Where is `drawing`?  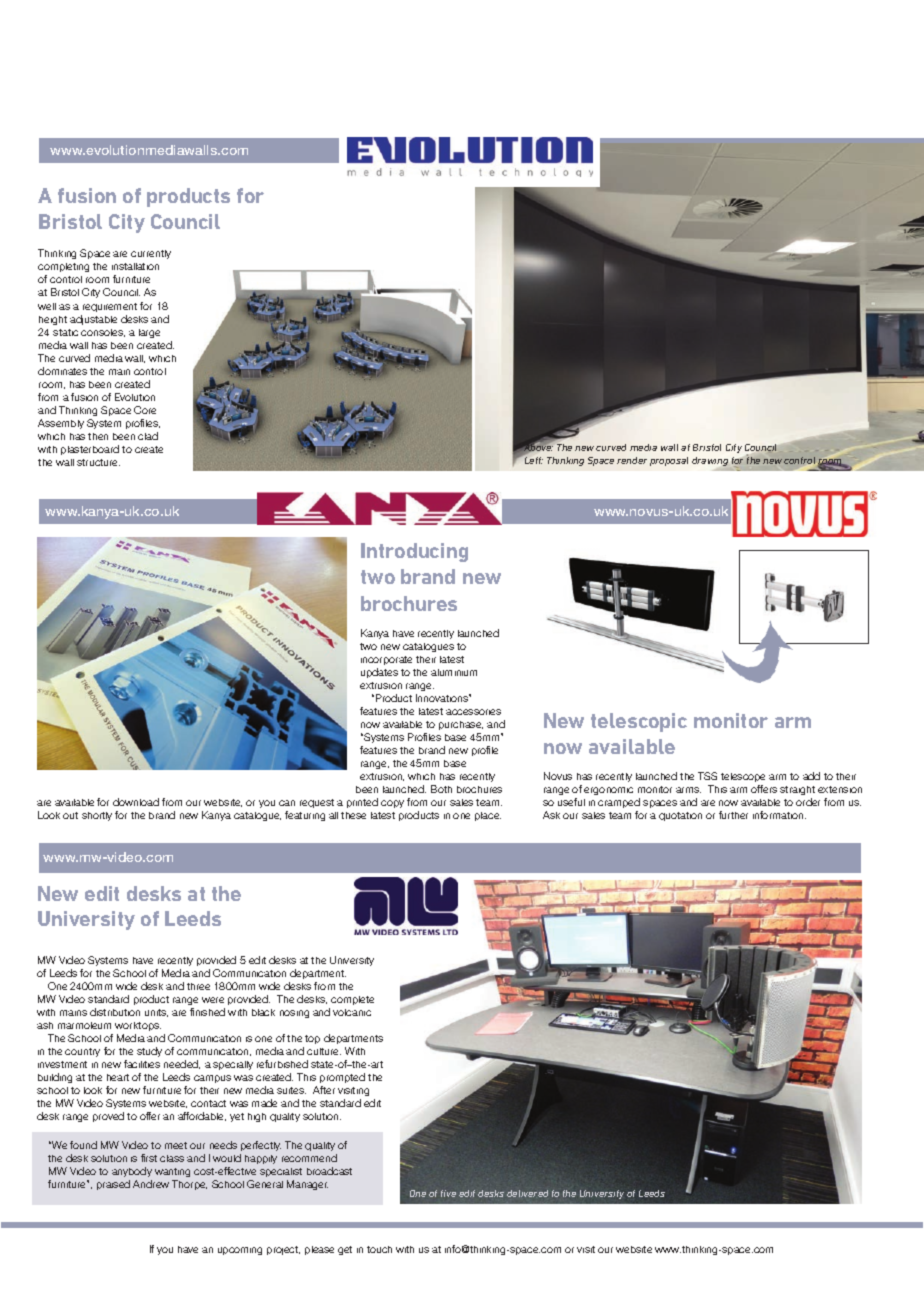
drawing is located at coordinates (711, 463).
